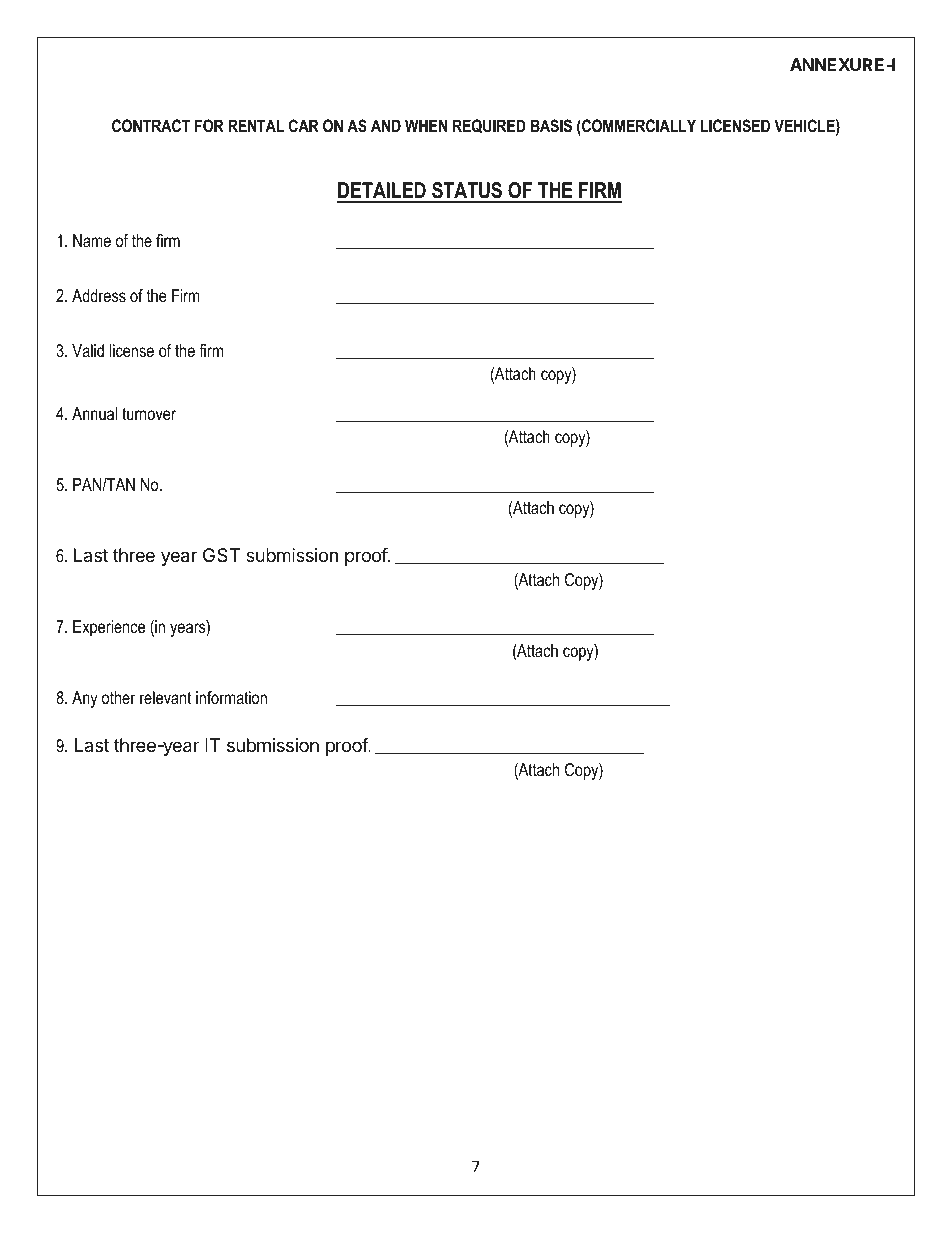 This page has height=1233, width=952. I want to click on turnover, so click(149, 413).
